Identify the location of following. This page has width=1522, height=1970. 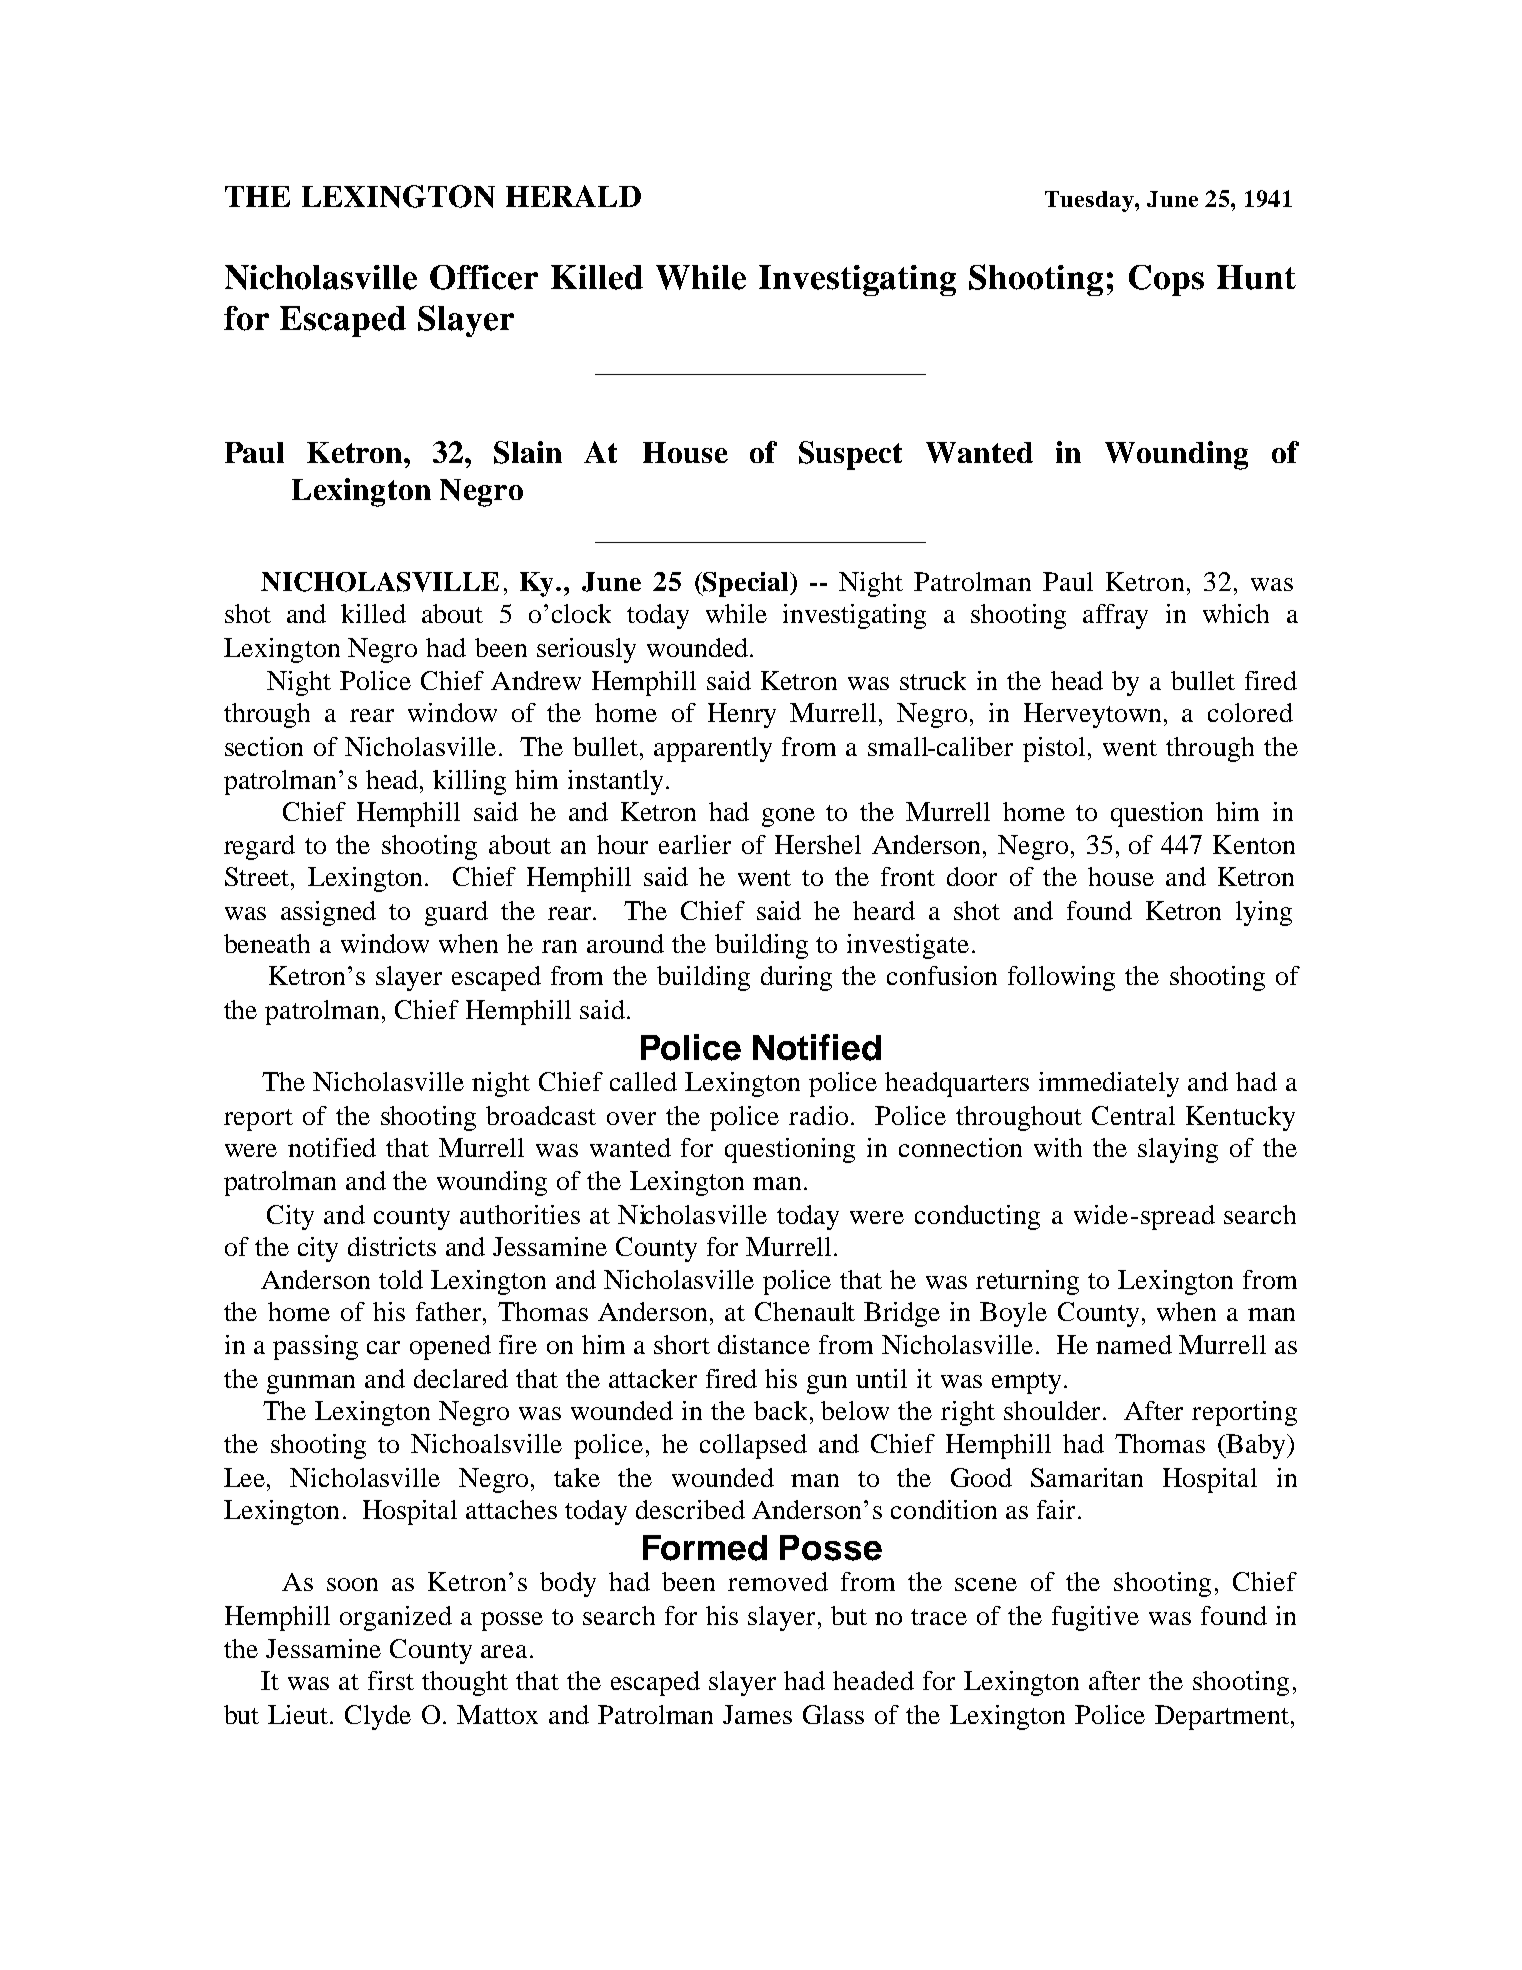
(1061, 978).
